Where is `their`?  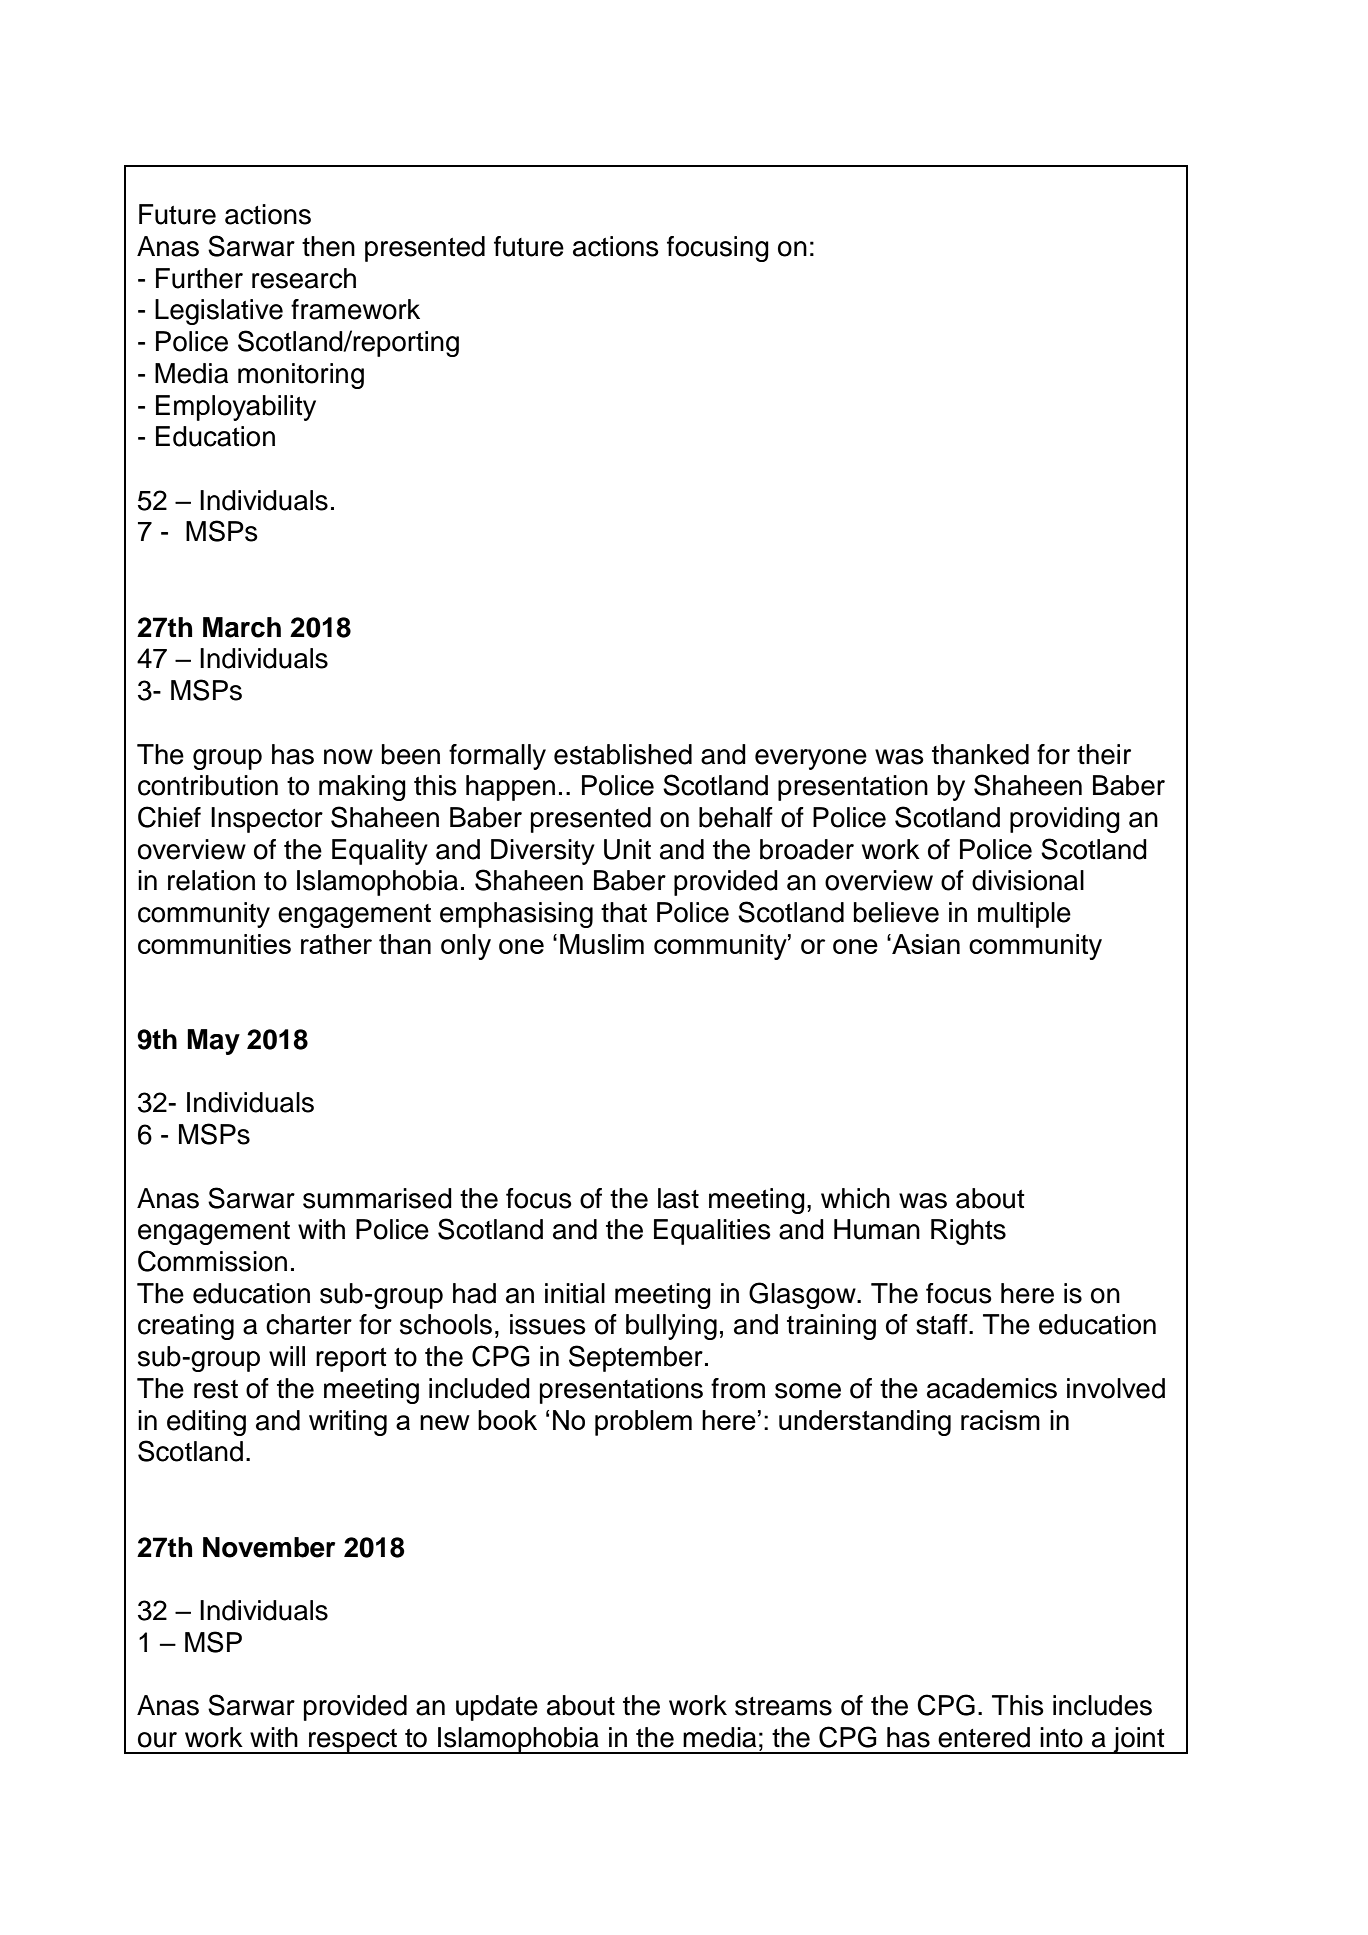
their is located at coordinates (1104, 754).
